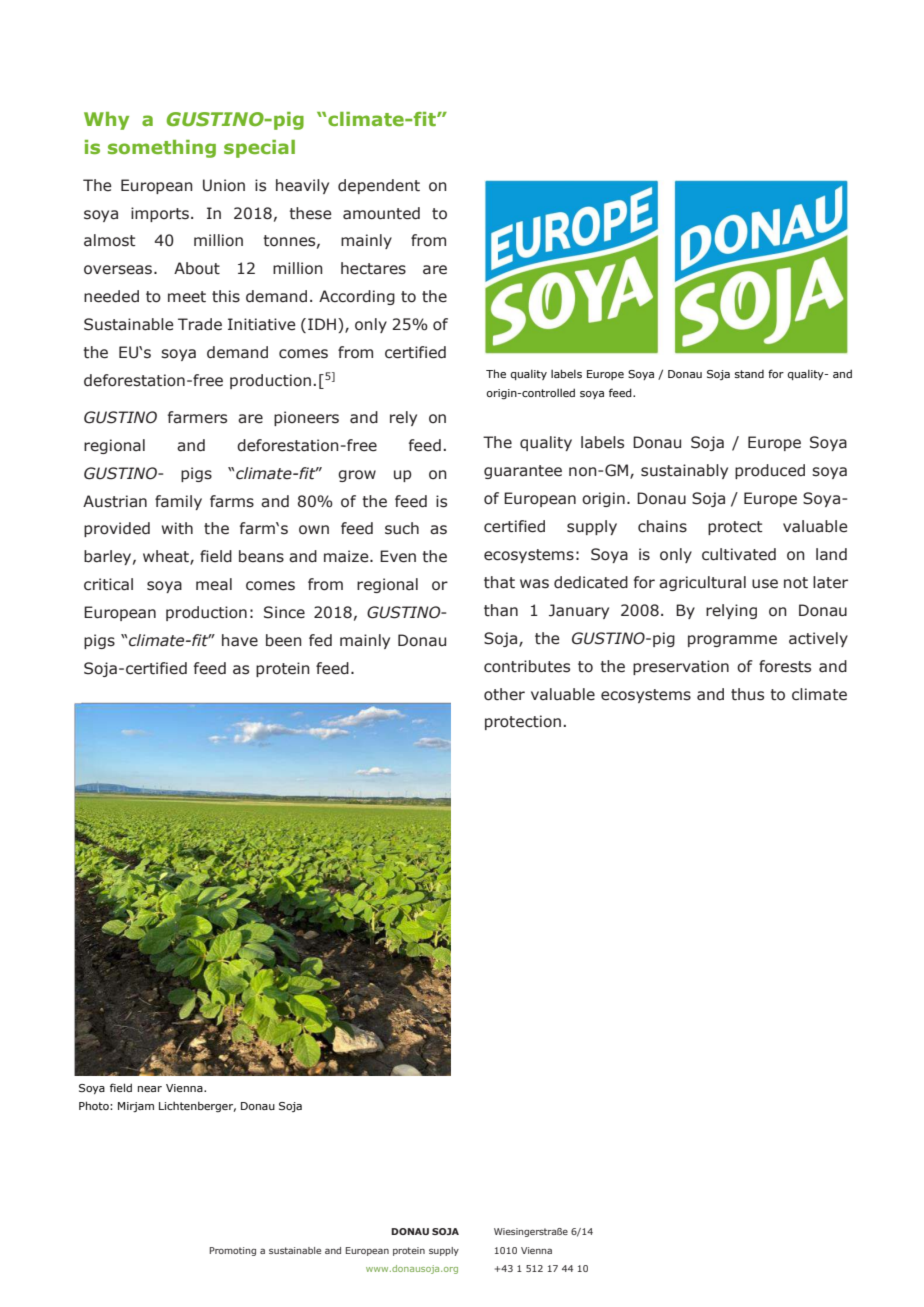 Image resolution: width=924 pixels, height=1307 pixels. I want to click on dependent, so click(379, 186).
